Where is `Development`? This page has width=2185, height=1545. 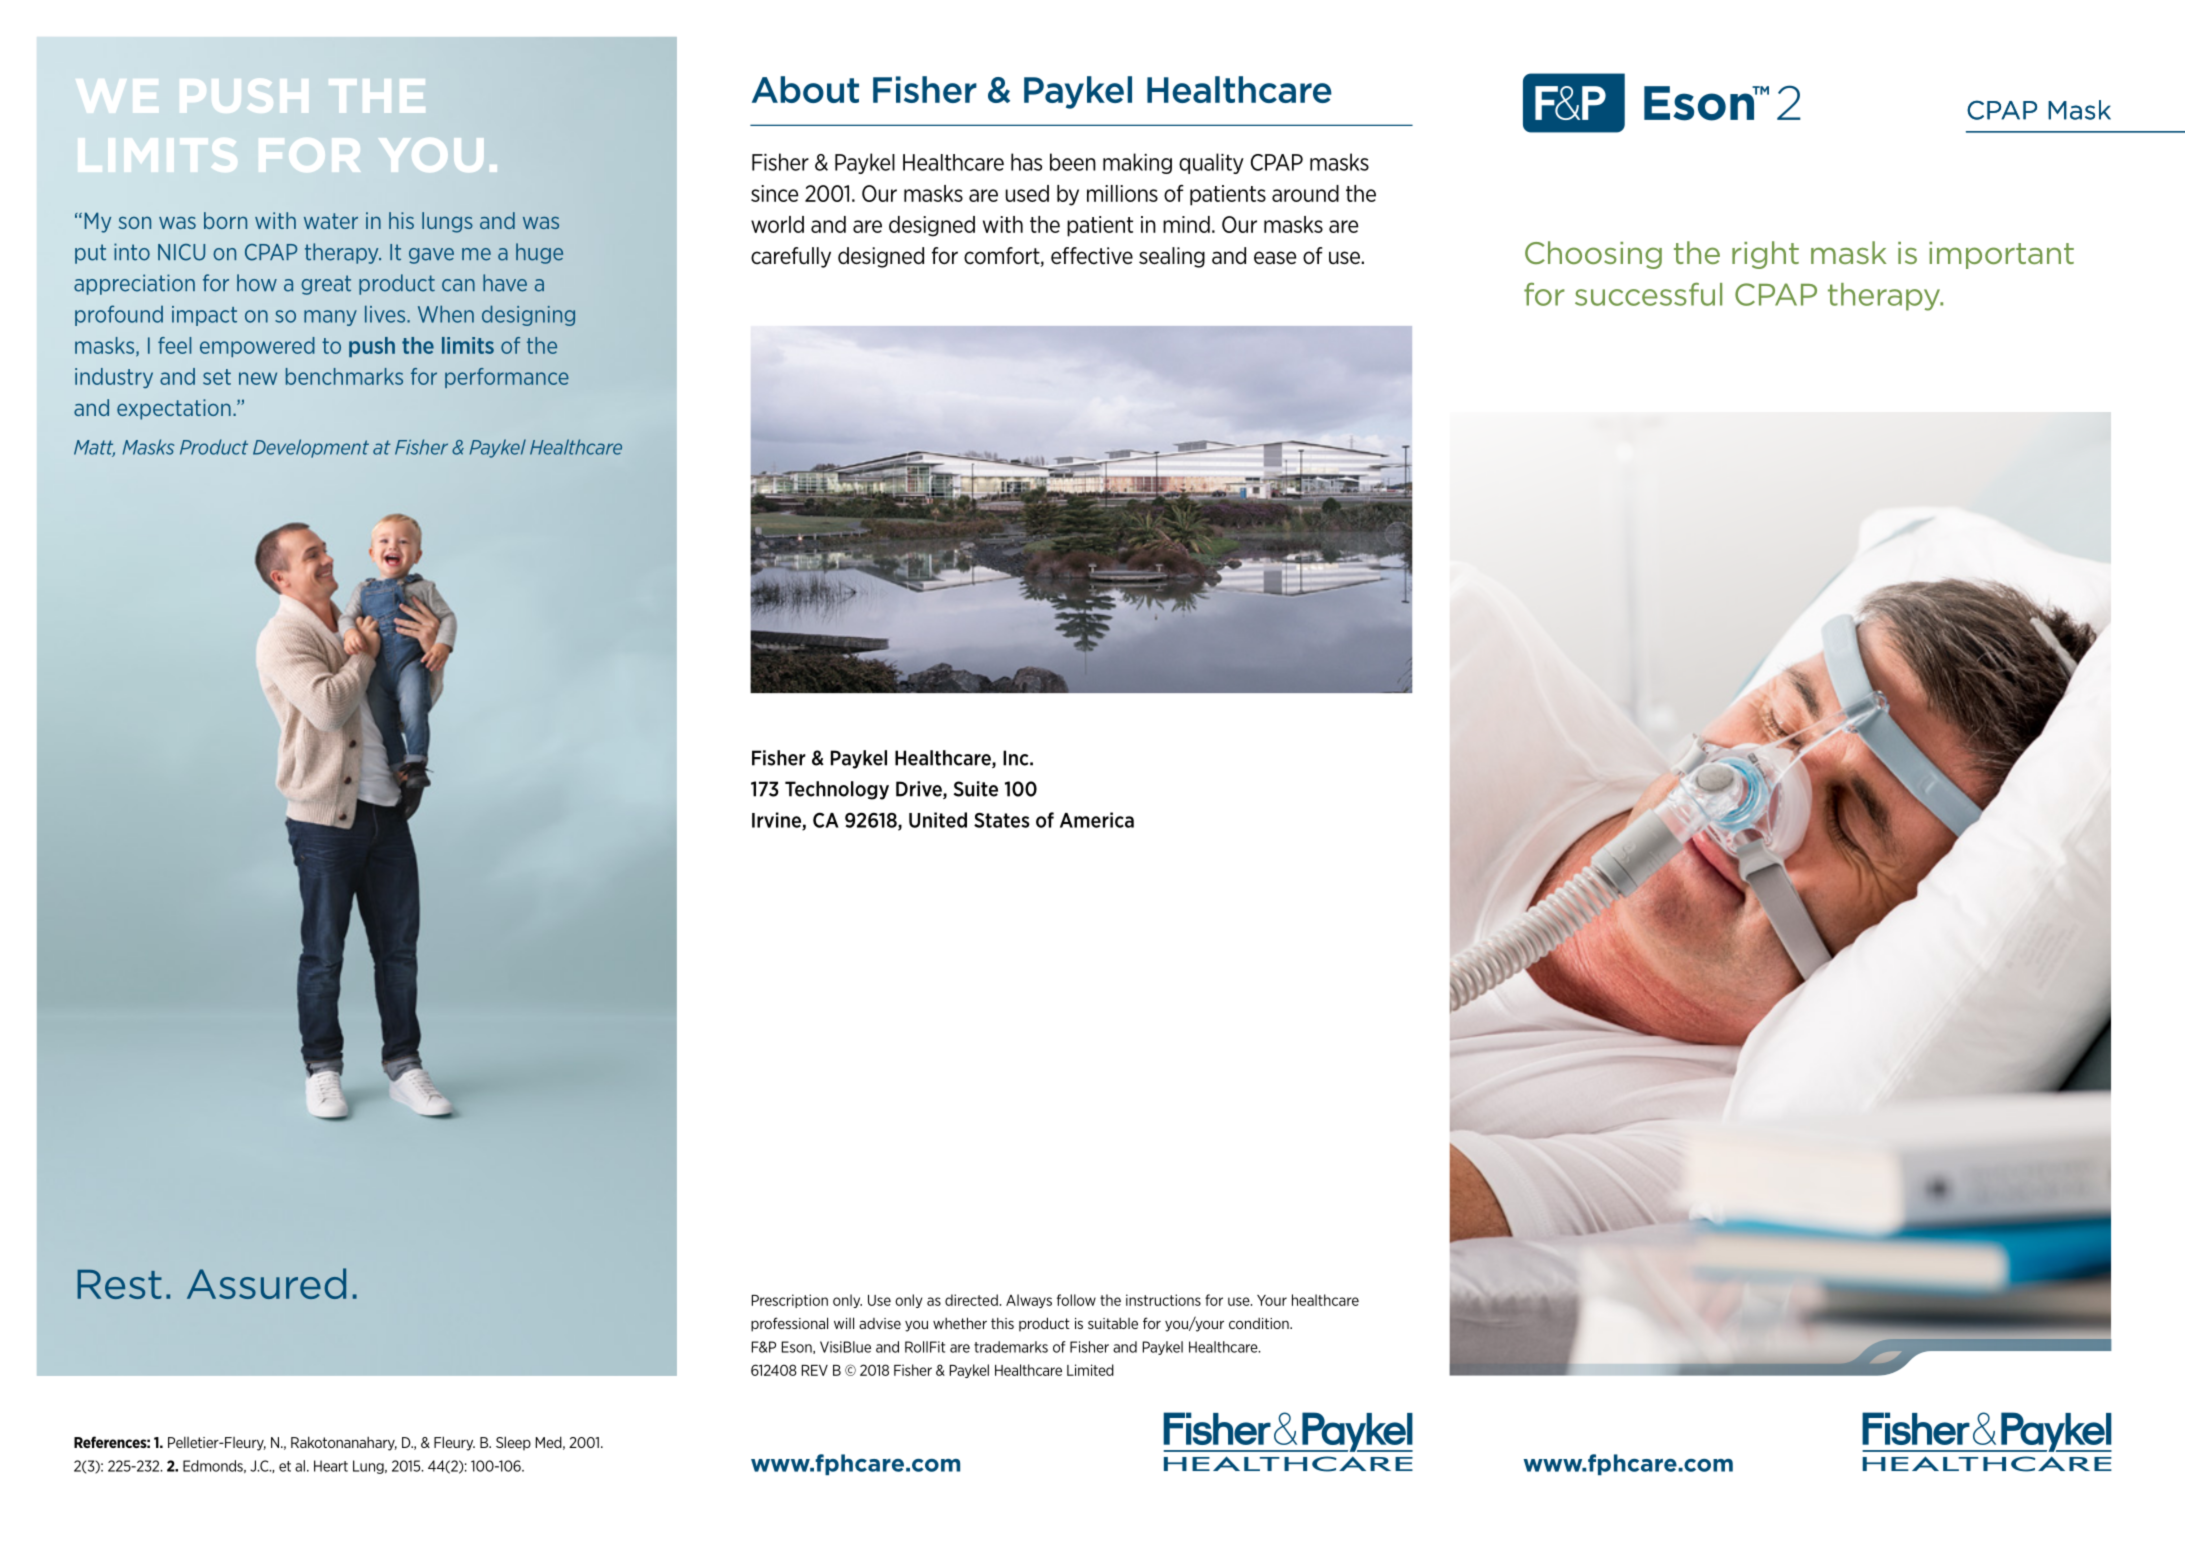 Development is located at coordinates (311, 448).
